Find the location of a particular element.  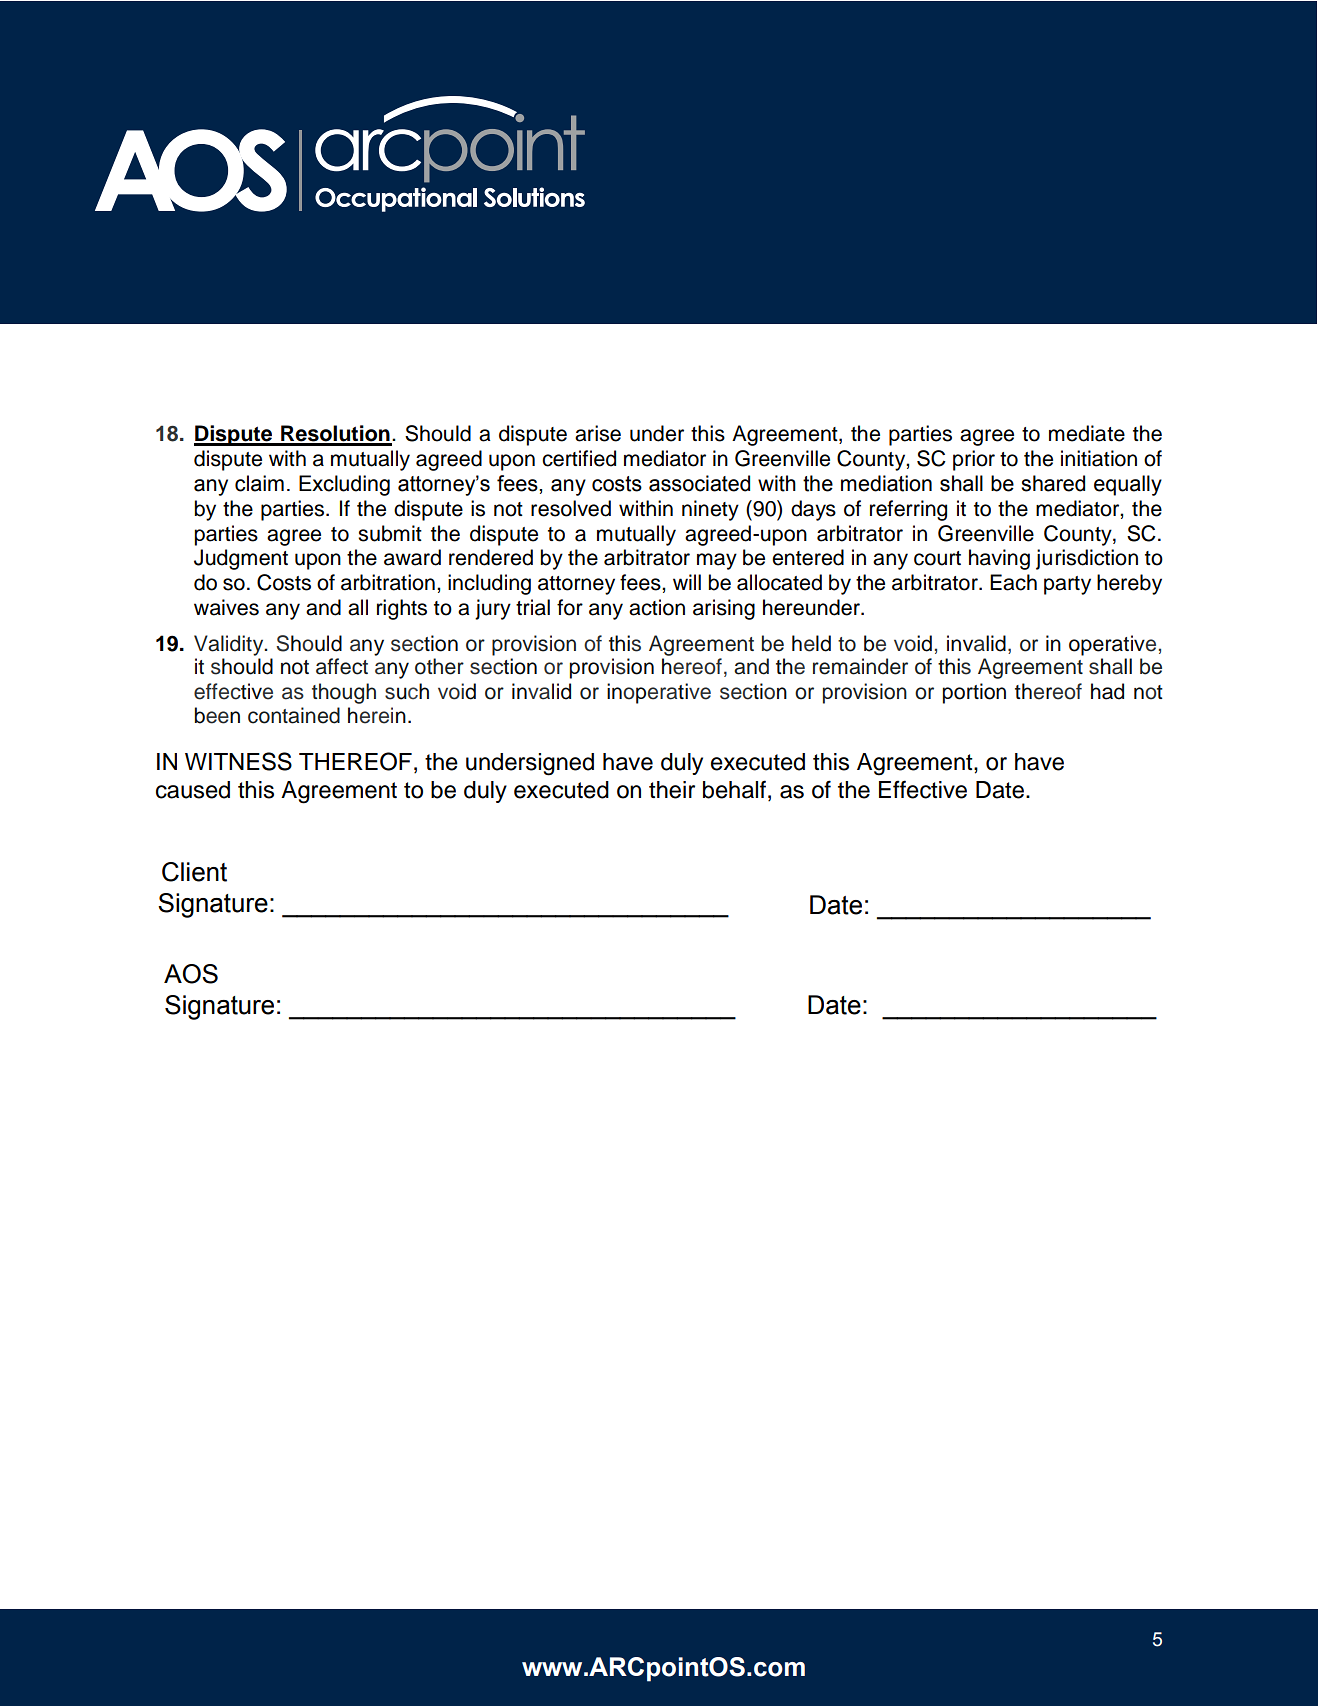

prior is located at coordinates (974, 460).
